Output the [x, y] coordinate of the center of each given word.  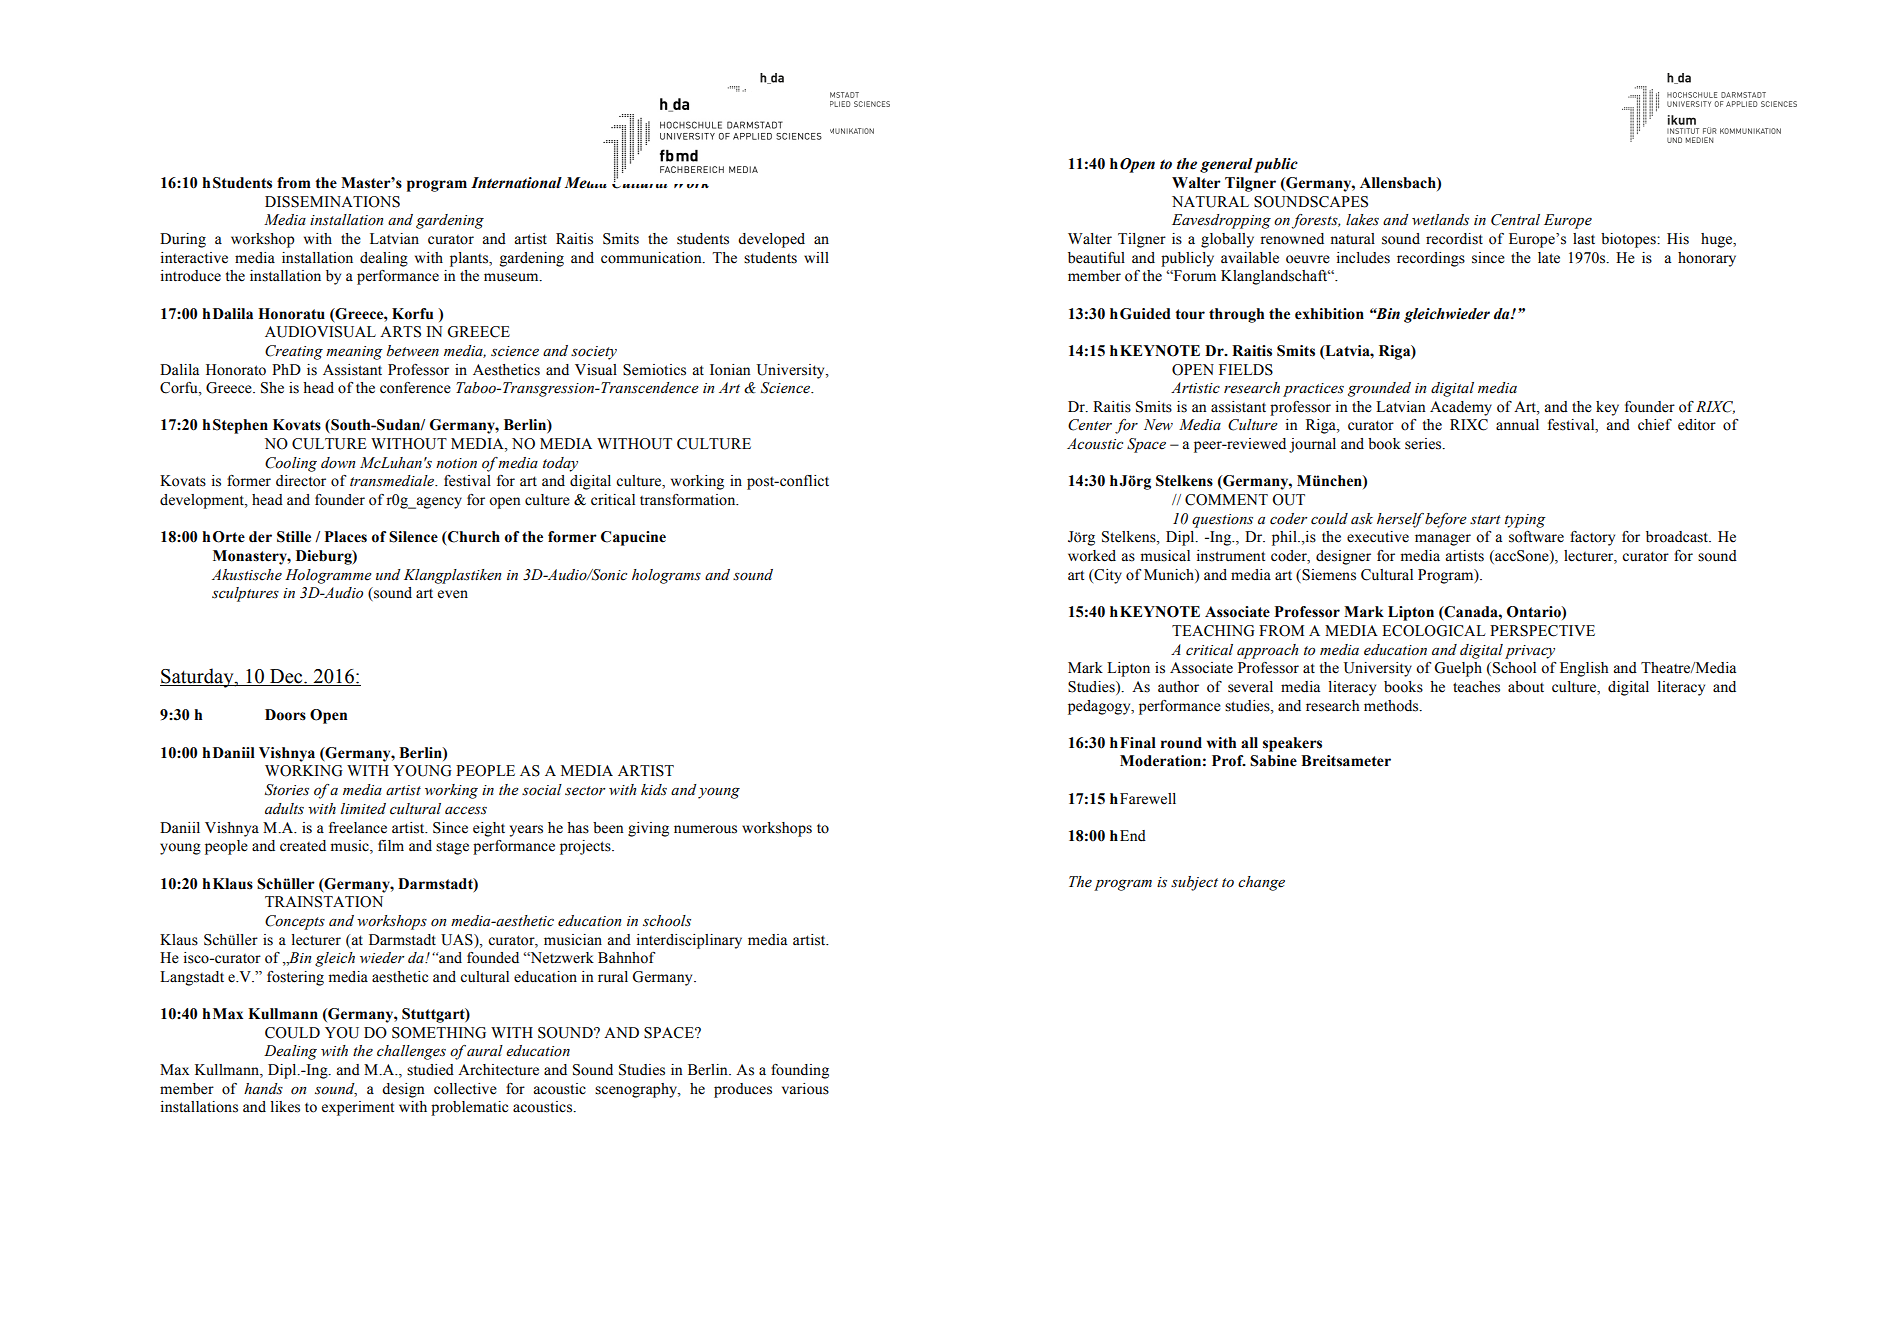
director [301, 481]
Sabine [1273, 761]
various [805, 1089]
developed [771, 240]
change [1261, 883]
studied [430, 1070]
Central [1515, 220]
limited [363, 809]
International [516, 183]
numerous [705, 829]
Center [1090, 425]
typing [1525, 521]
